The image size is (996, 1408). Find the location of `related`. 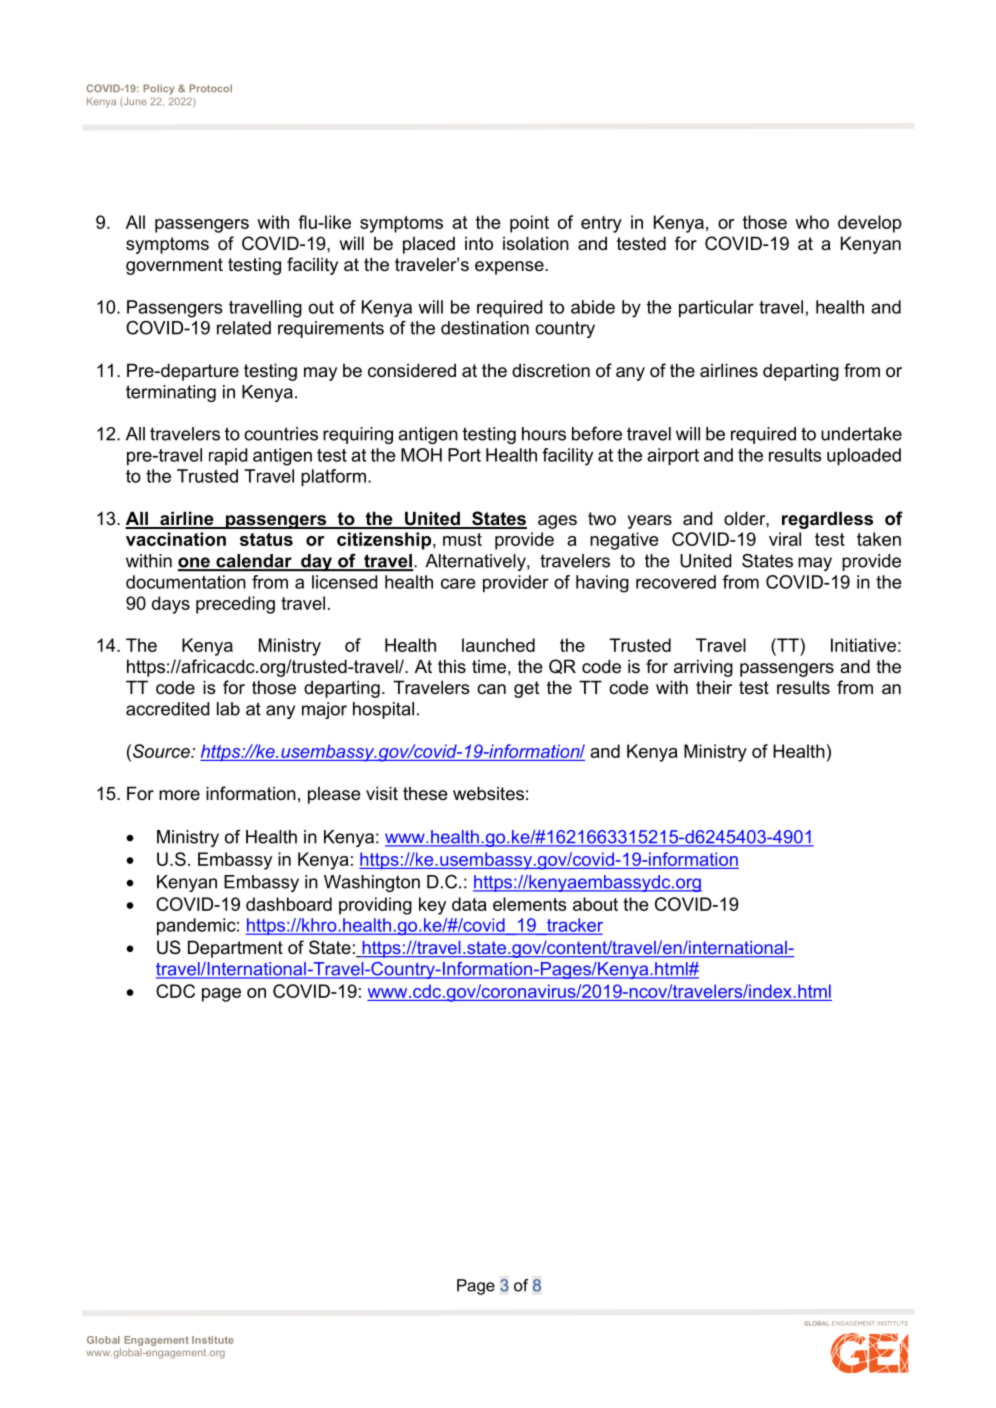

related is located at coordinates (244, 328).
